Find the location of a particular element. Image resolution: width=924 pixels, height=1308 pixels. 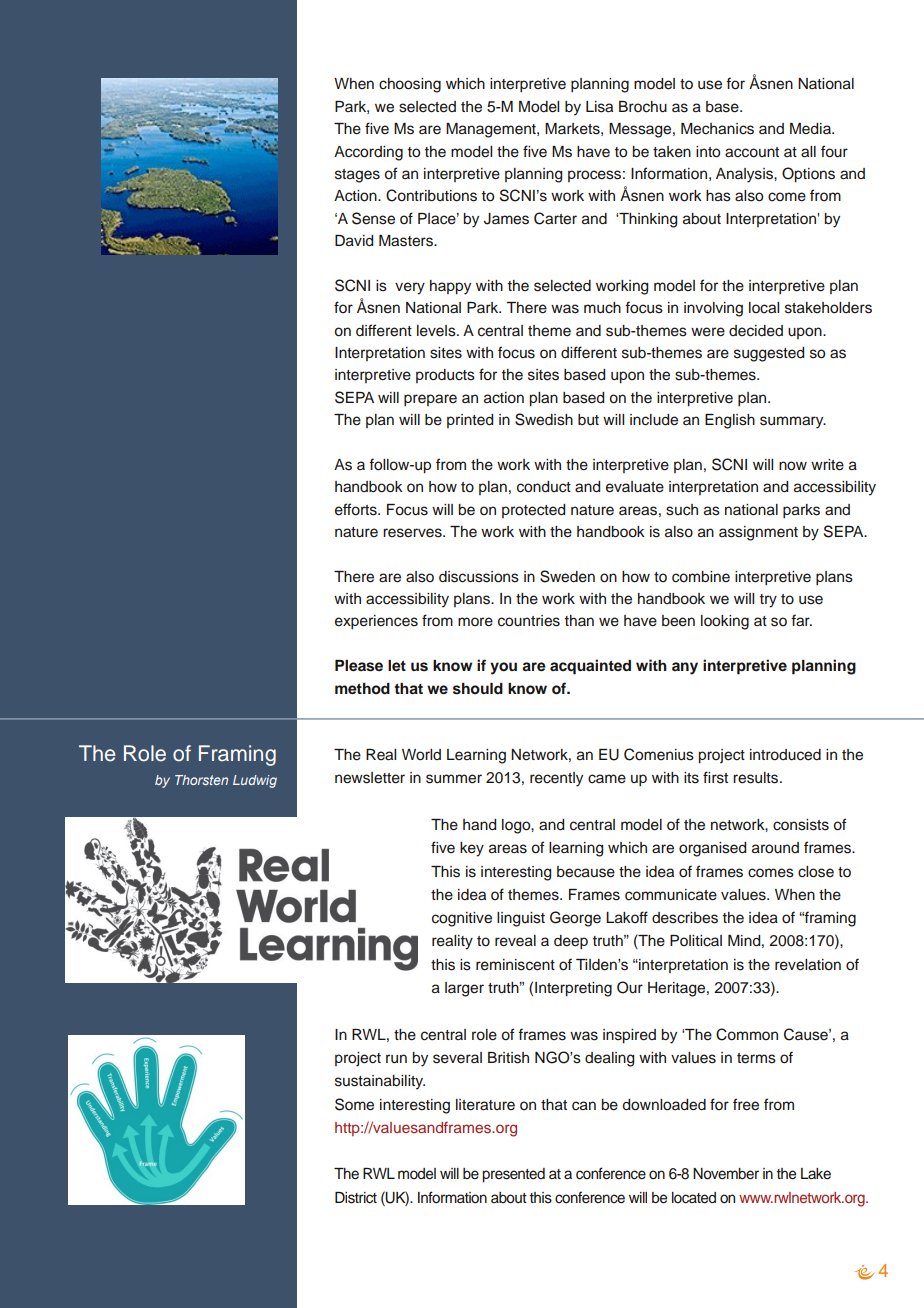

around is located at coordinates (775, 848).
